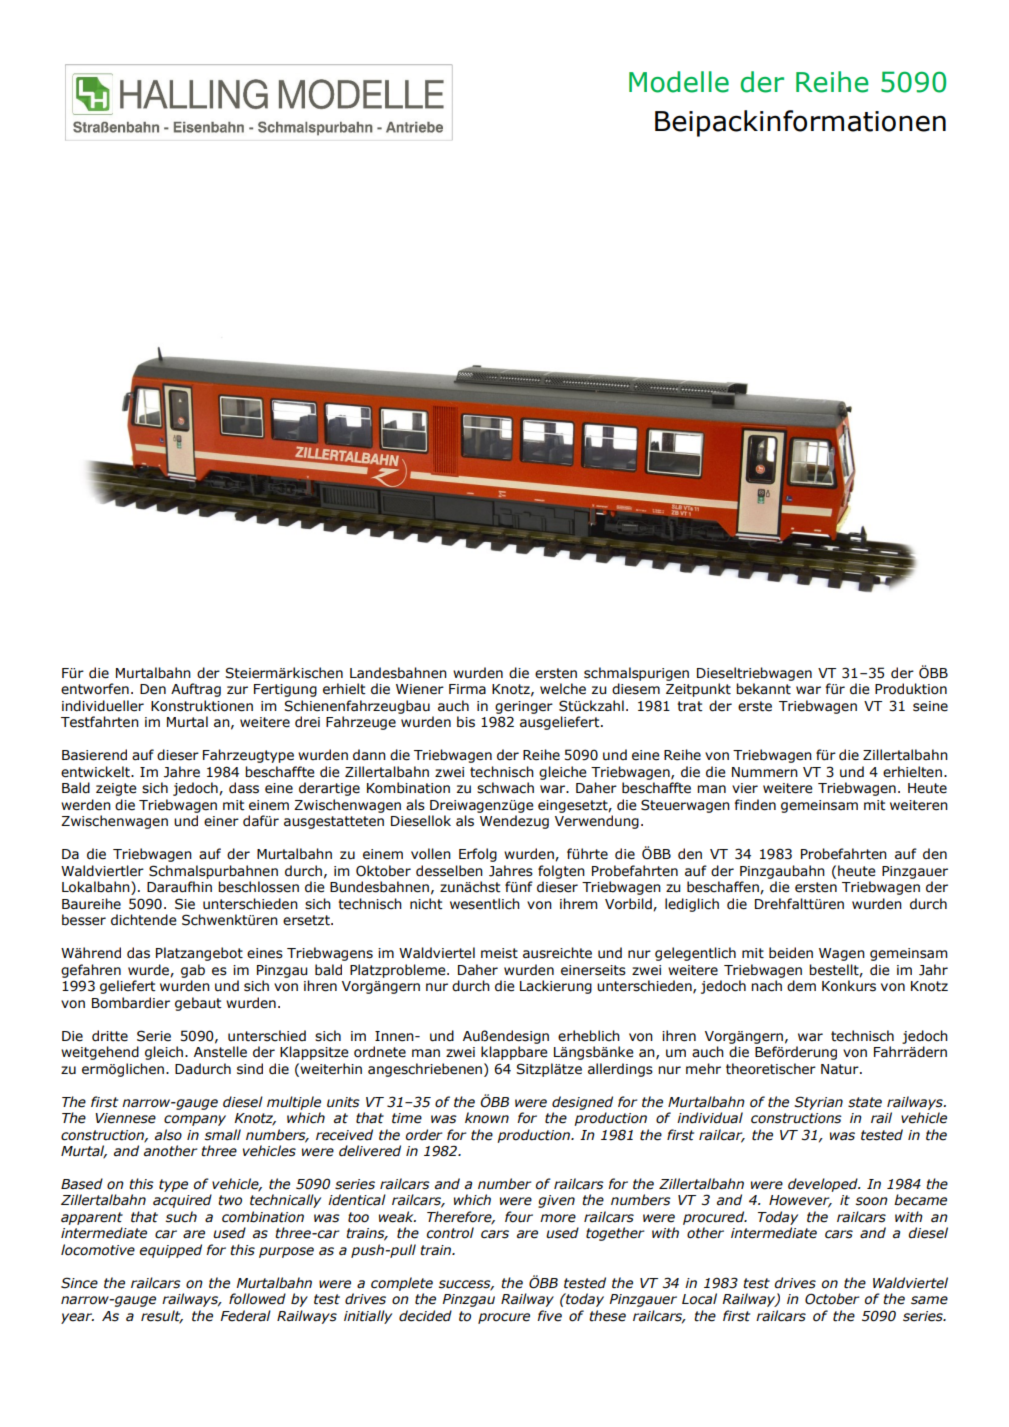 This screenshot has width=1009, height=1427. I want to click on October, so click(832, 1299).
